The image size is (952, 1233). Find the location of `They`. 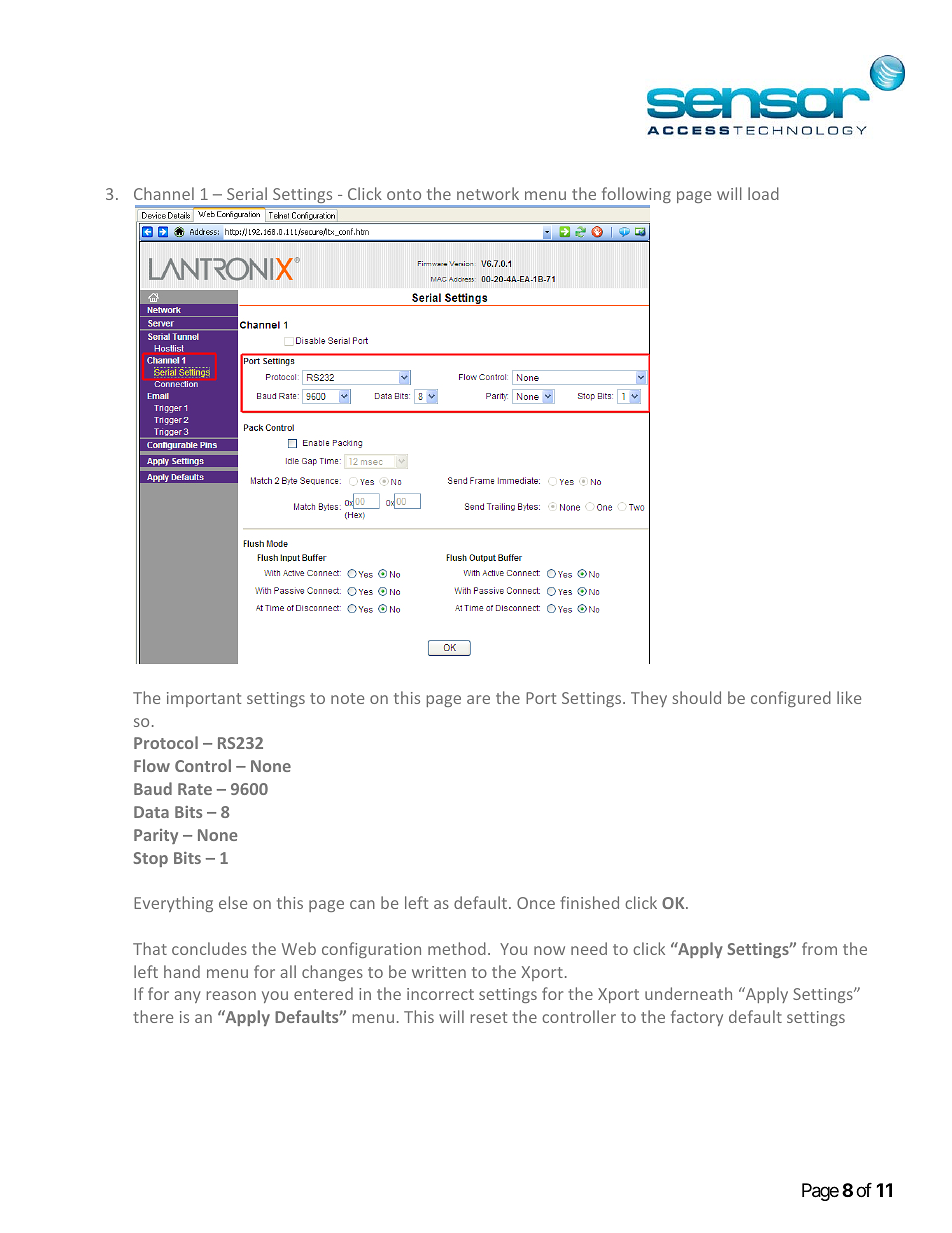

They is located at coordinates (649, 699).
